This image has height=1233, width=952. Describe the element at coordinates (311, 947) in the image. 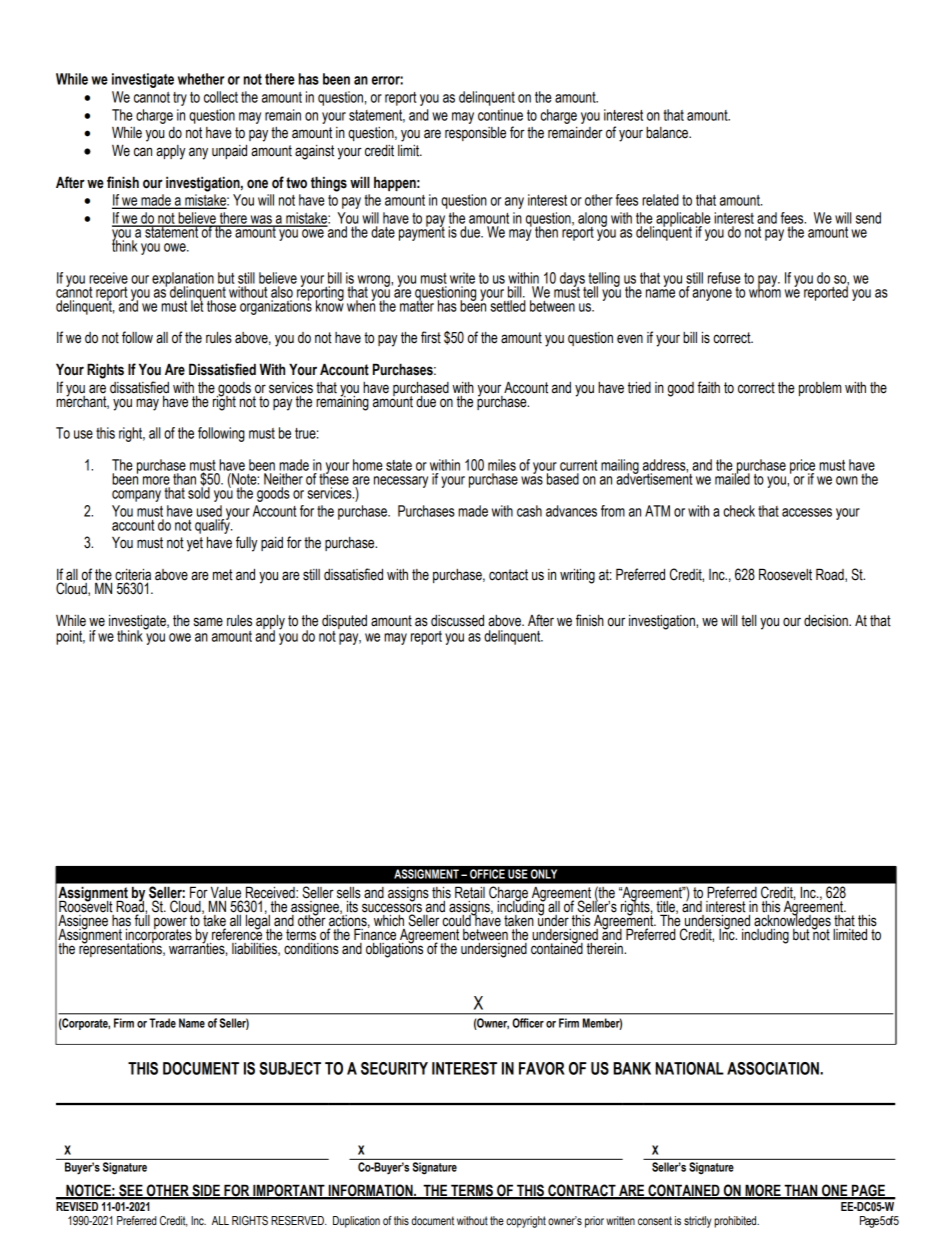

I see `conditions` at that location.
